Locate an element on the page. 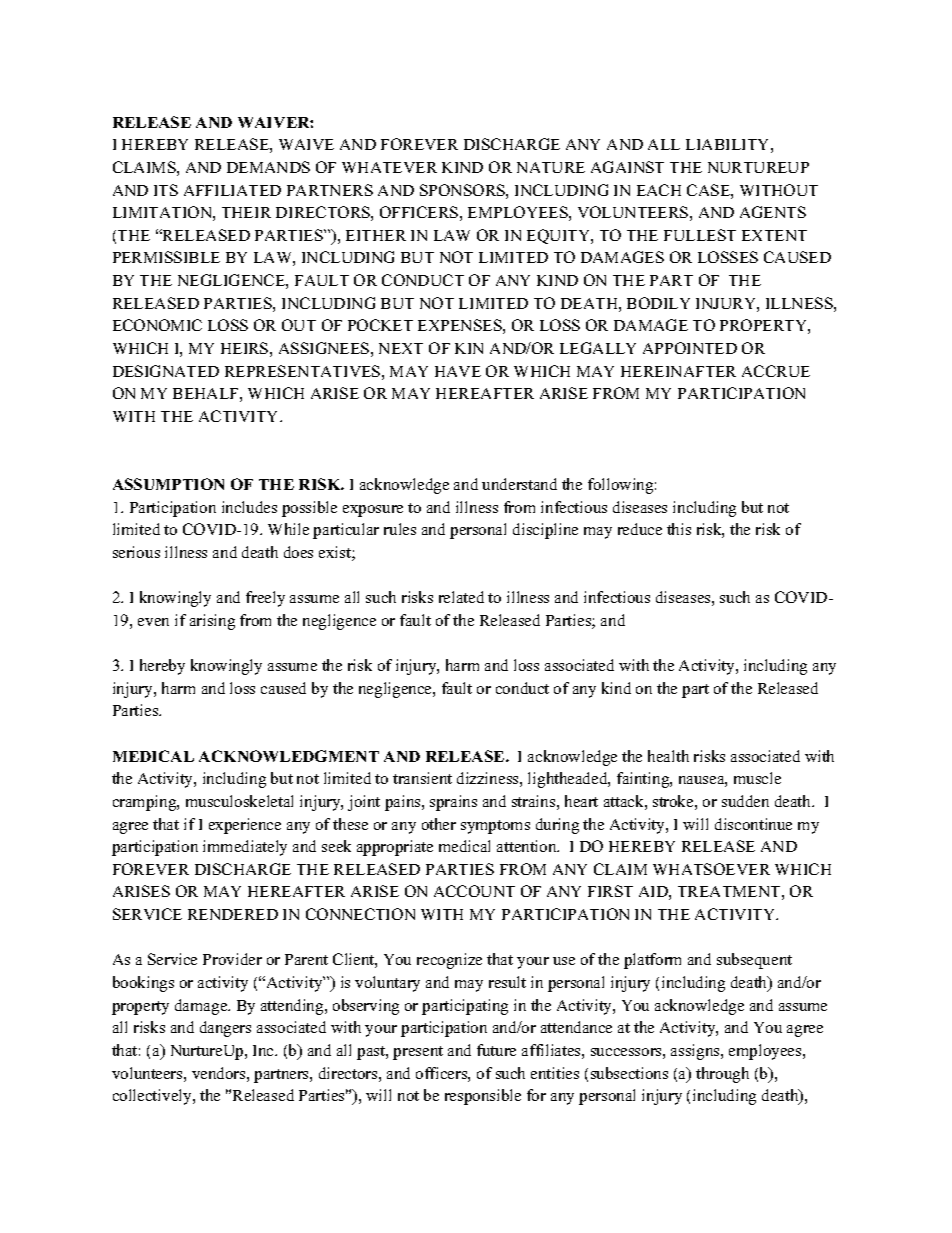 The image size is (952, 1233). related is located at coordinates (461, 597).
